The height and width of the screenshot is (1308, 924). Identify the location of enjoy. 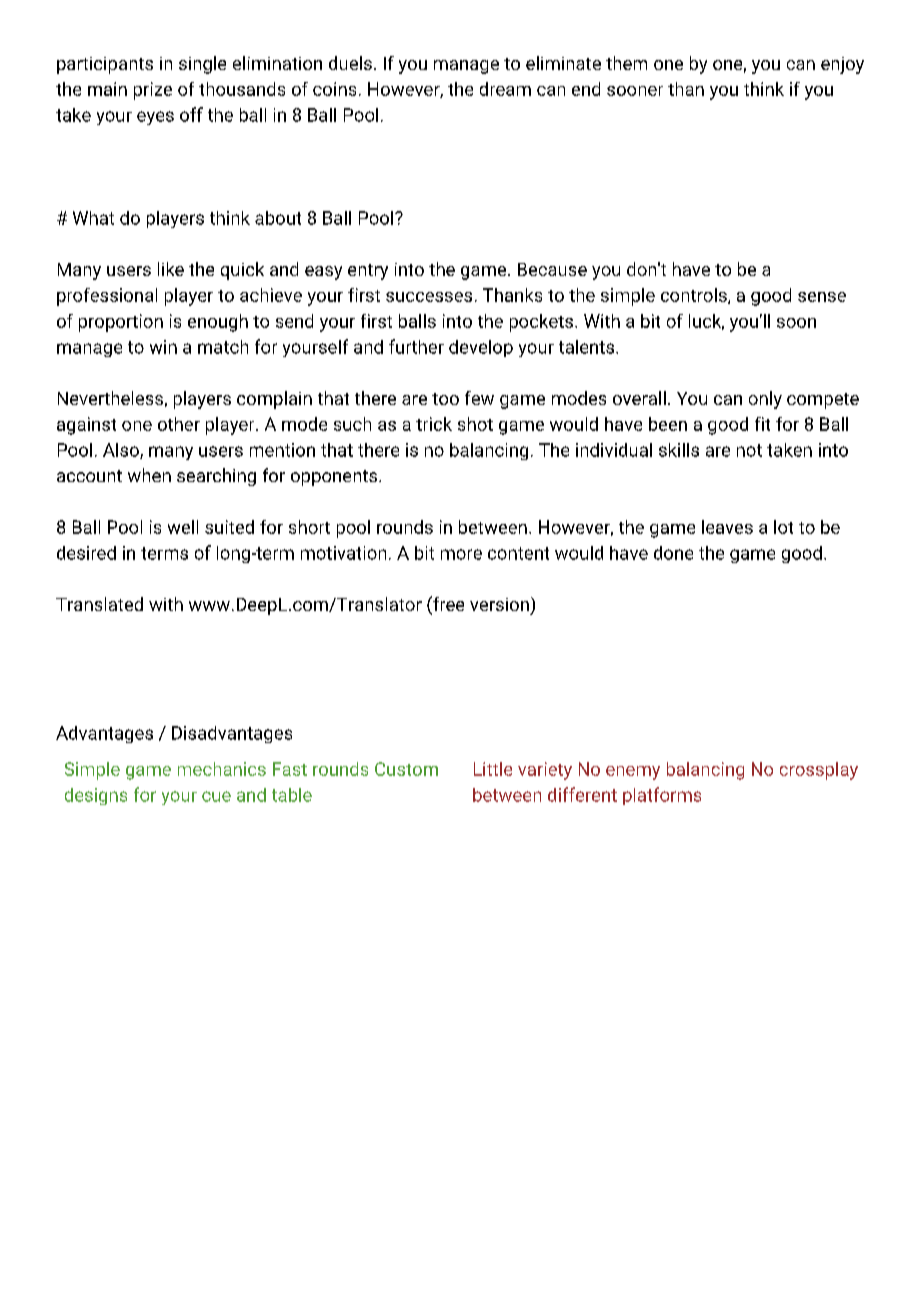
(842, 65).
